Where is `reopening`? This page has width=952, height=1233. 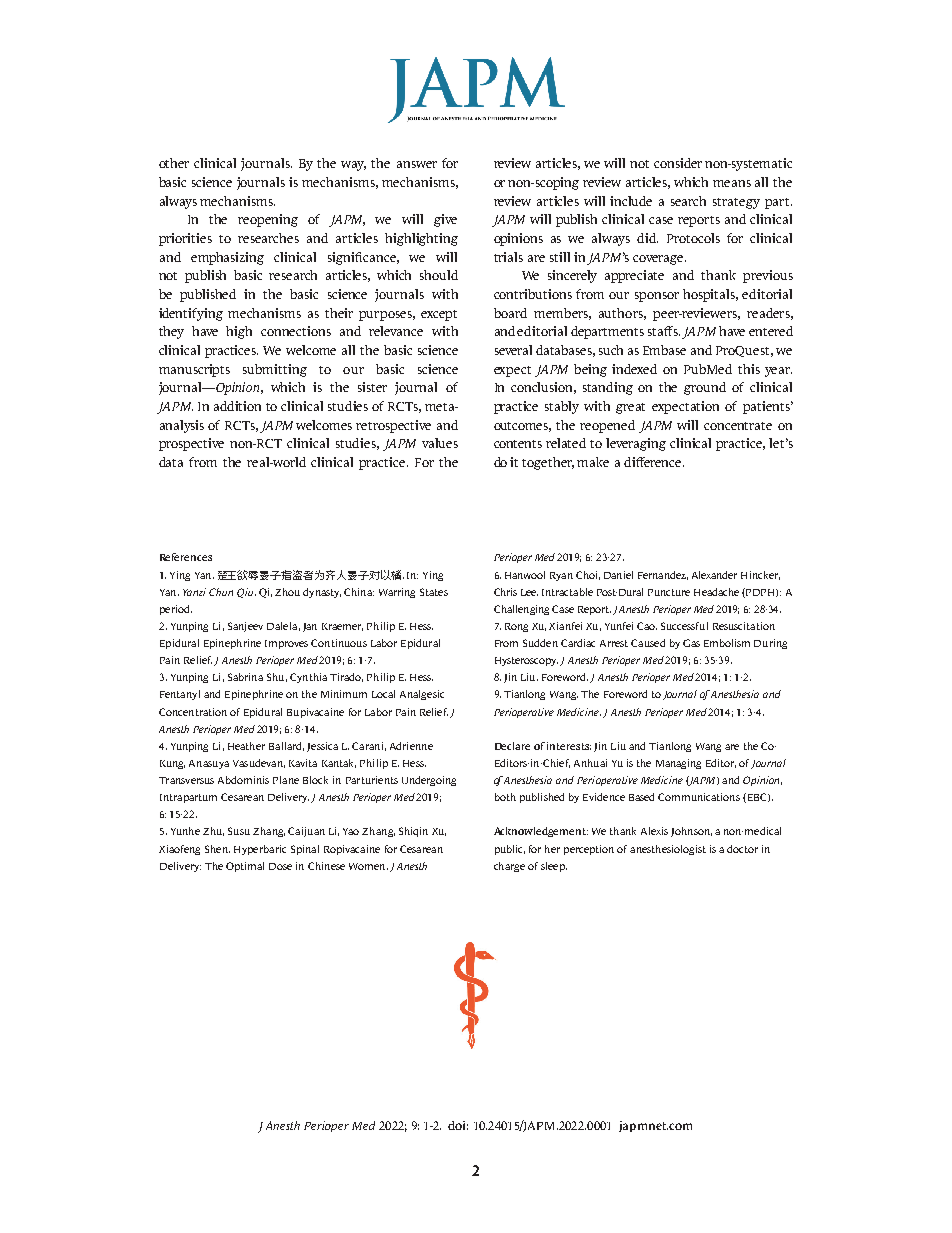 reopening is located at coordinates (268, 220).
